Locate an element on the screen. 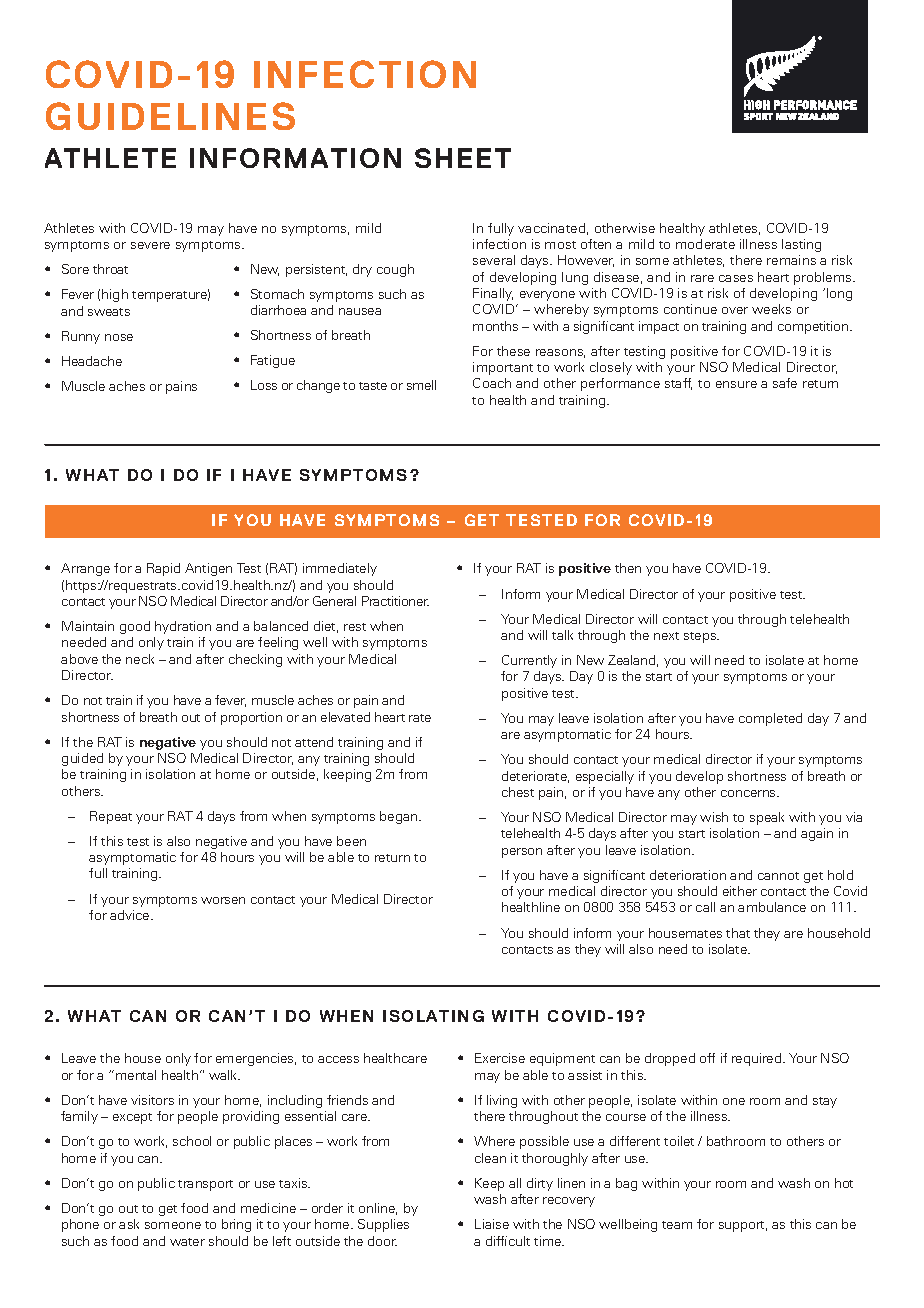 Image resolution: width=924 pixels, height=1308 pixels. lasting is located at coordinates (801, 245).
